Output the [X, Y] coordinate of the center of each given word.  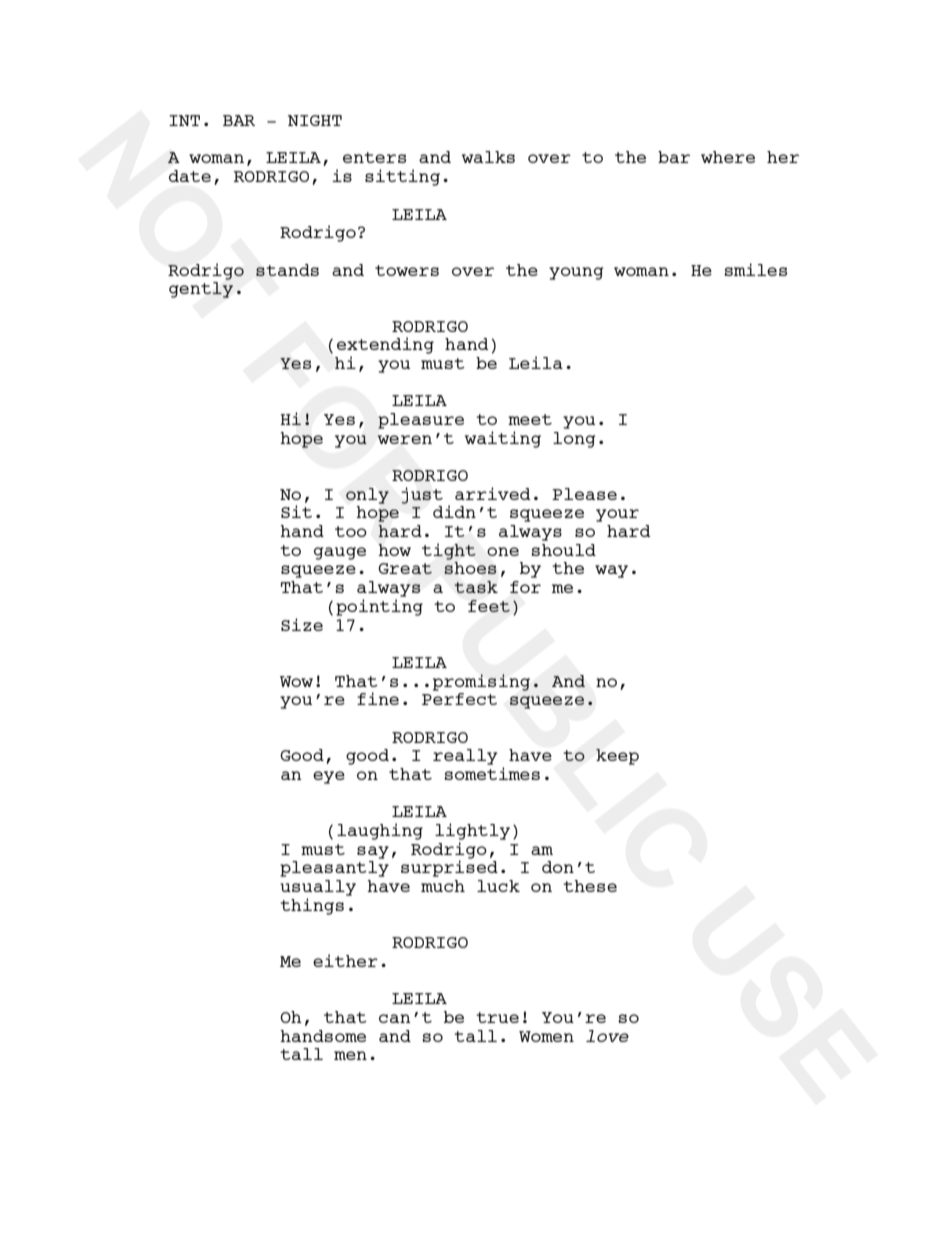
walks [488, 157]
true [497, 1017]
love [607, 1036]
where [728, 157]
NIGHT [315, 120]
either [345, 960]
